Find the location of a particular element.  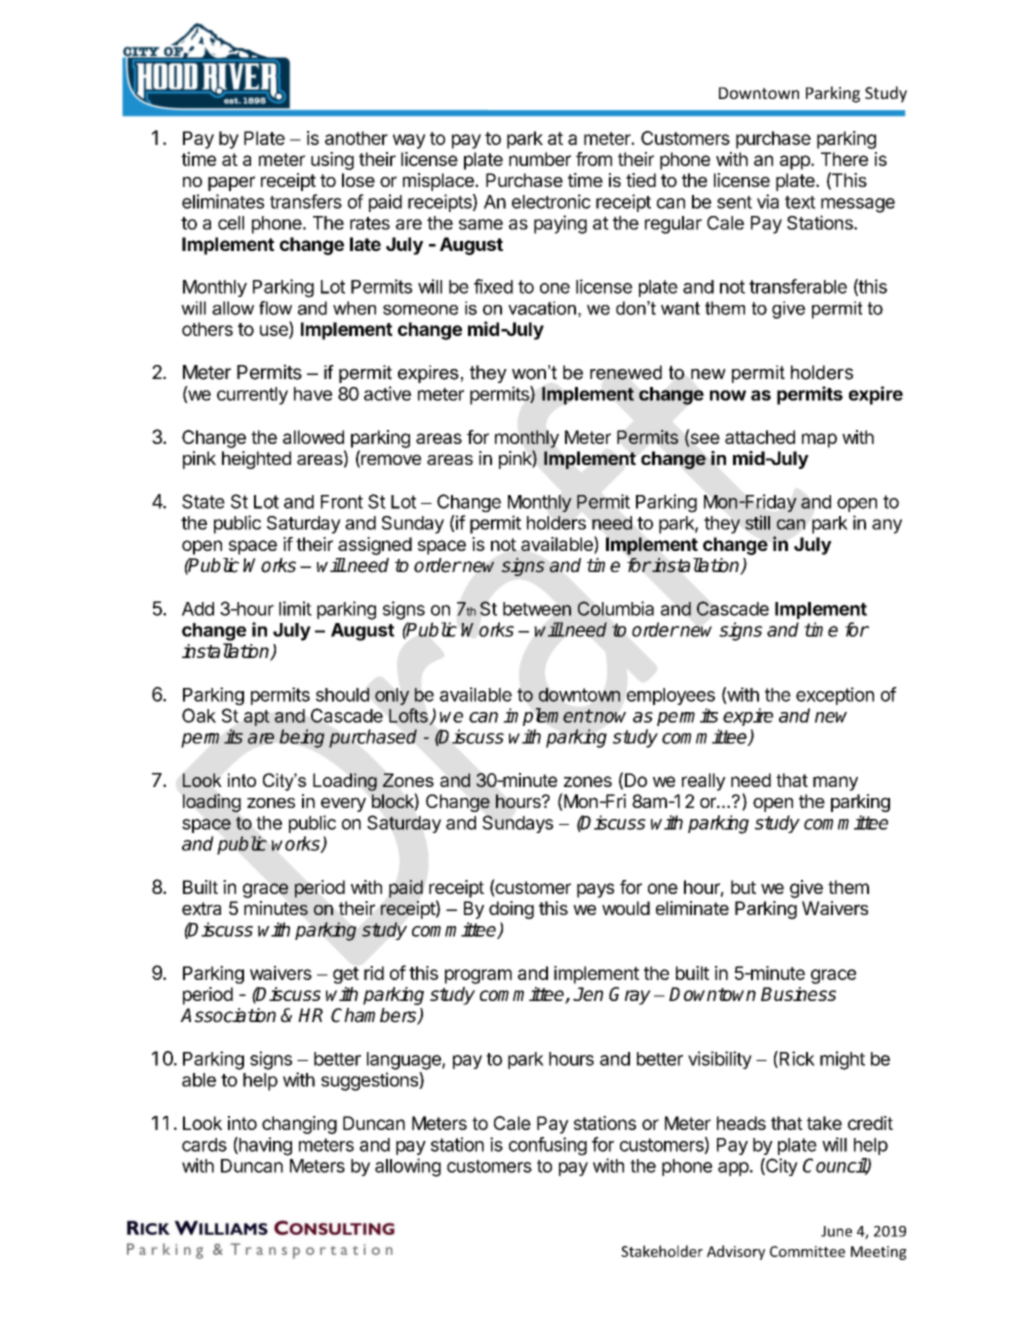

text is located at coordinates (800, 202).
